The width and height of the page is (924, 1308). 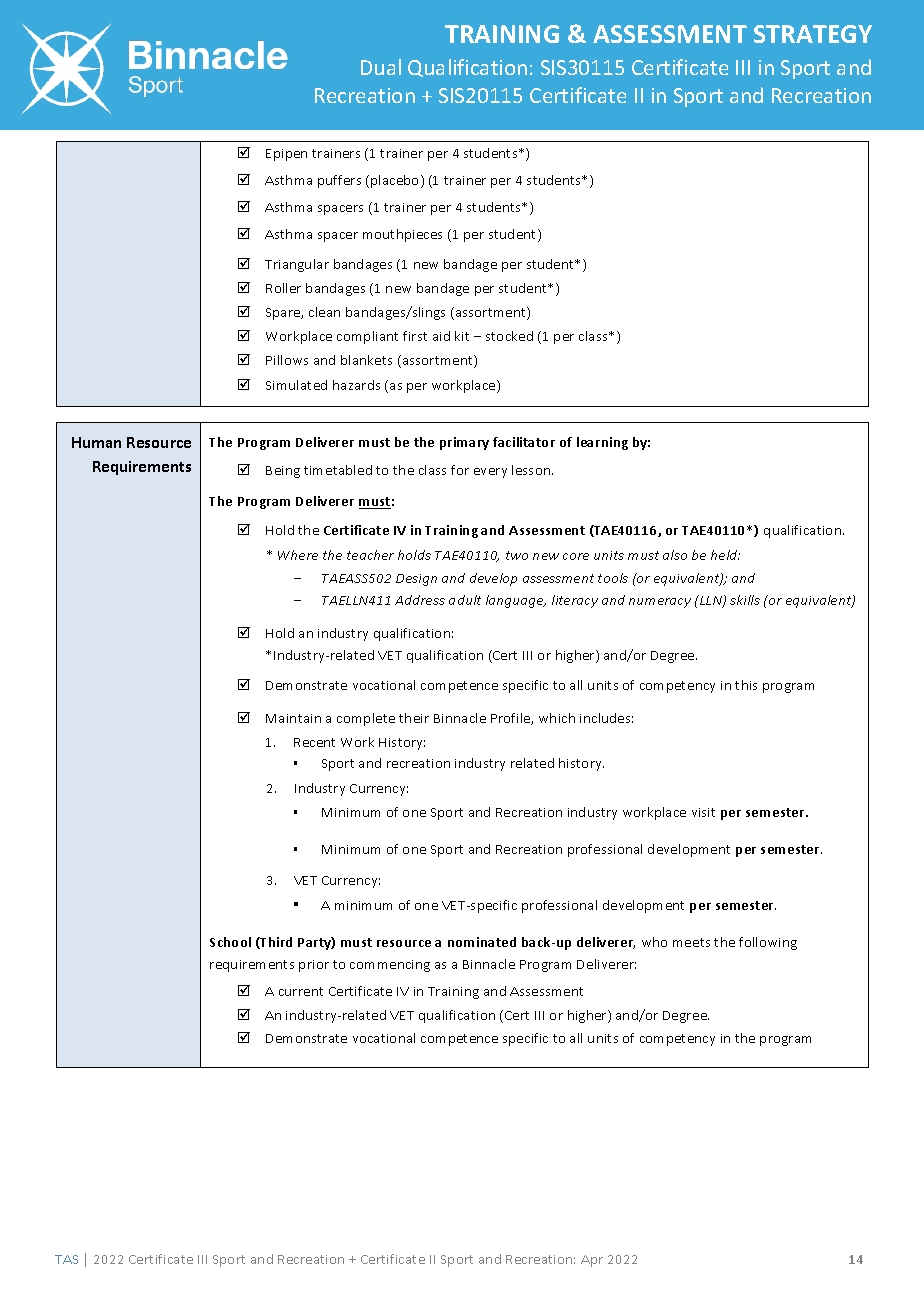 What do you see at coordinates (460, 470) in the page?
I see `for` at bounding box center [460, 470].
